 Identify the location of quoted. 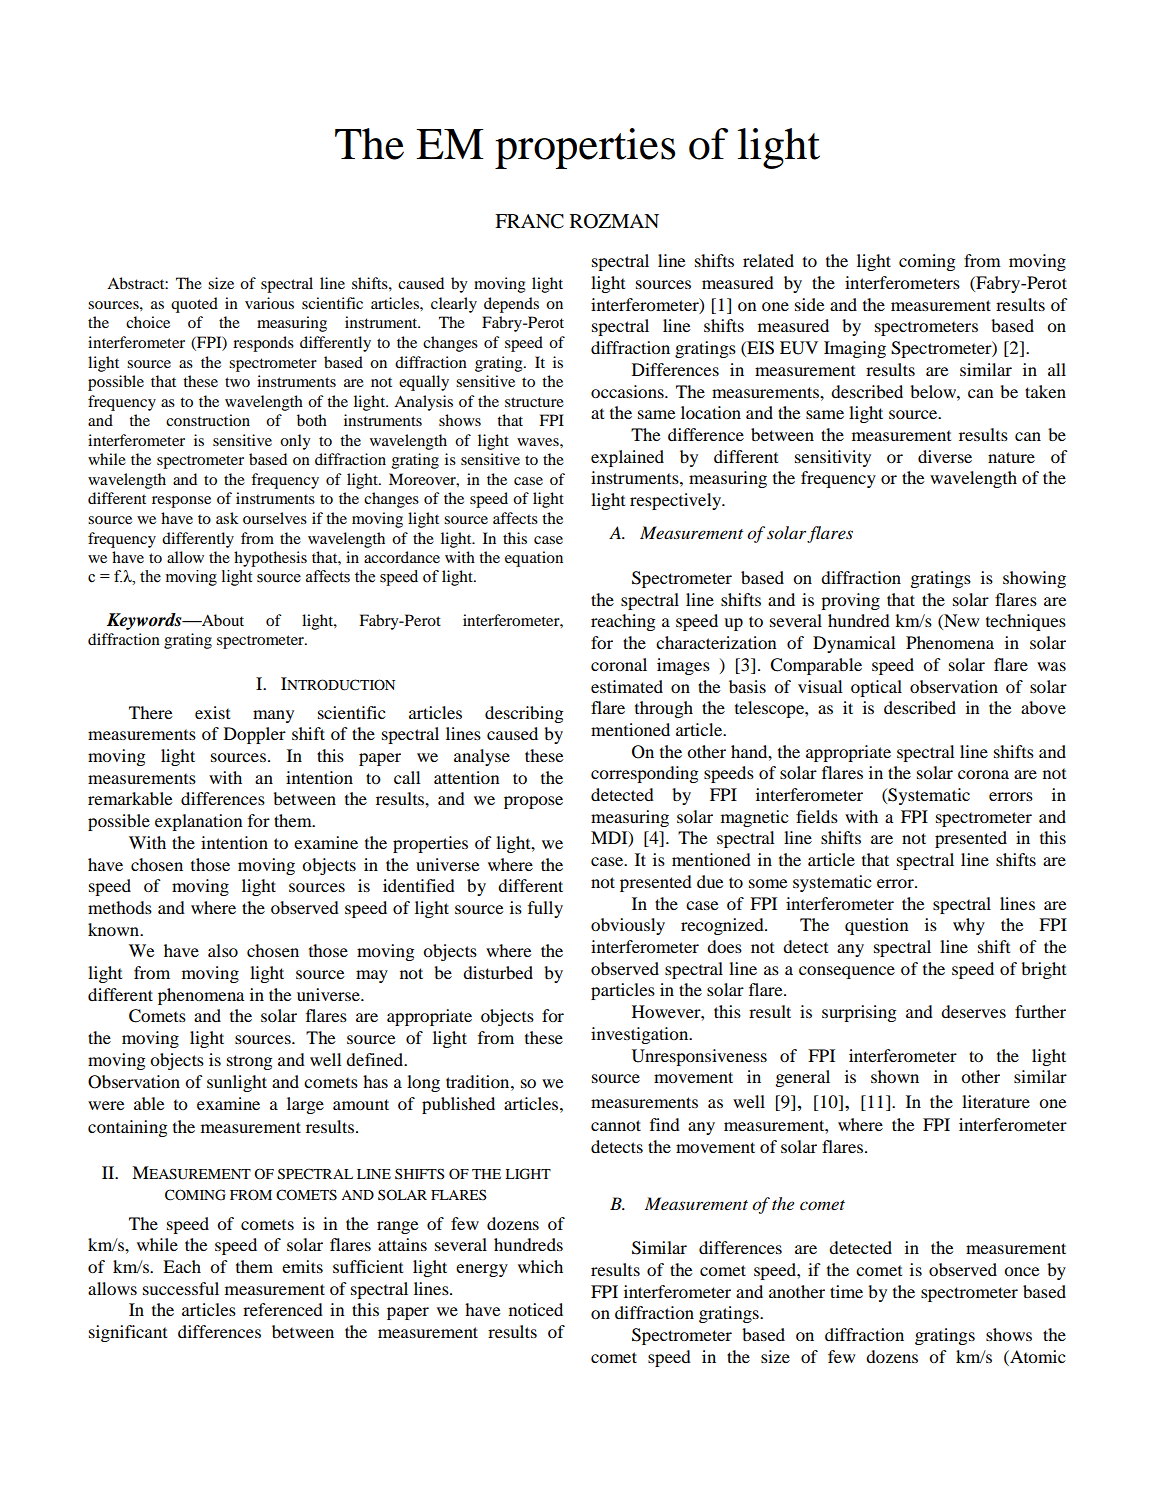
(194, 305).
